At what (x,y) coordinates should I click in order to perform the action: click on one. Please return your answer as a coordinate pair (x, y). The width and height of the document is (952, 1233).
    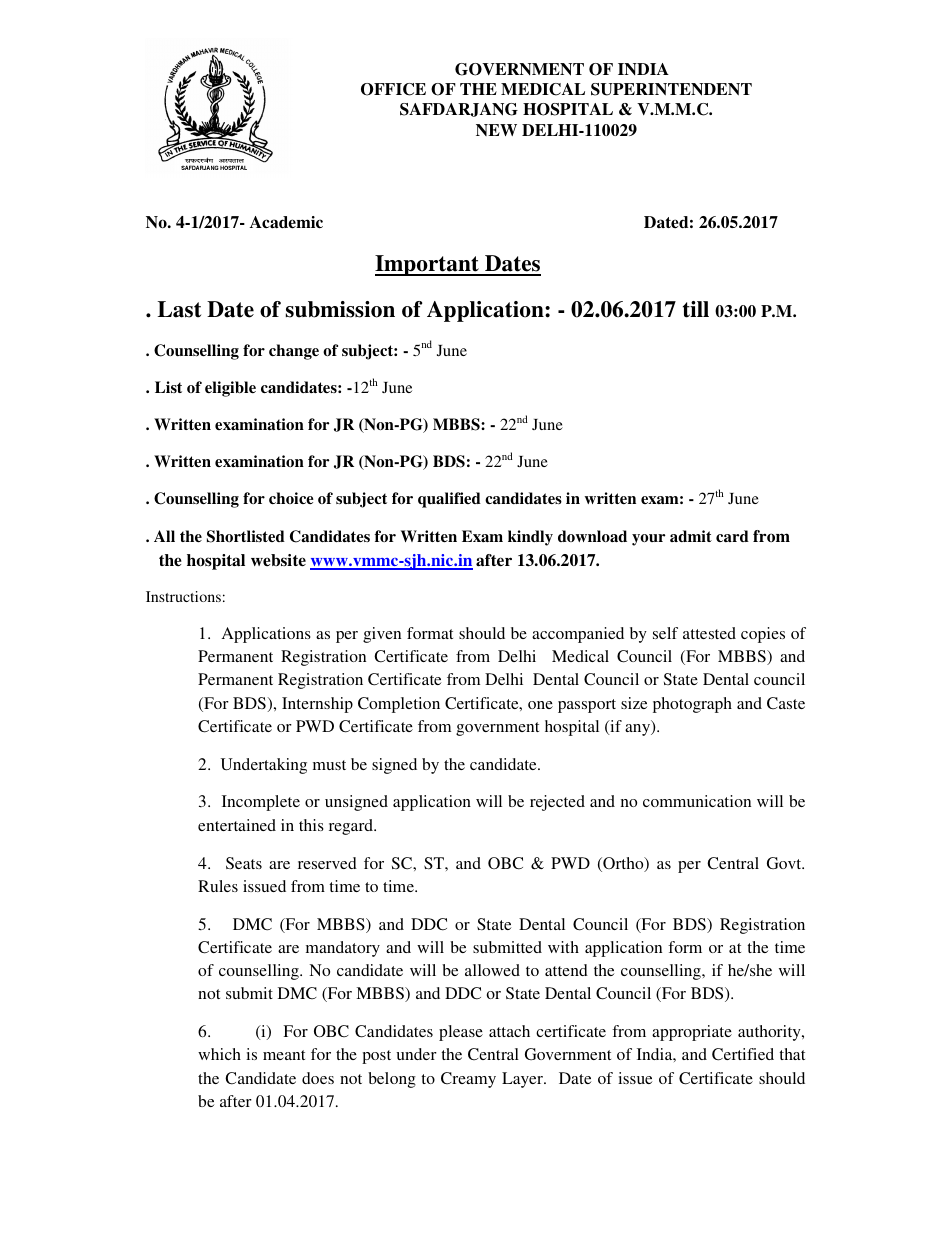
    Looking at the image, I should click on (540, 705).
